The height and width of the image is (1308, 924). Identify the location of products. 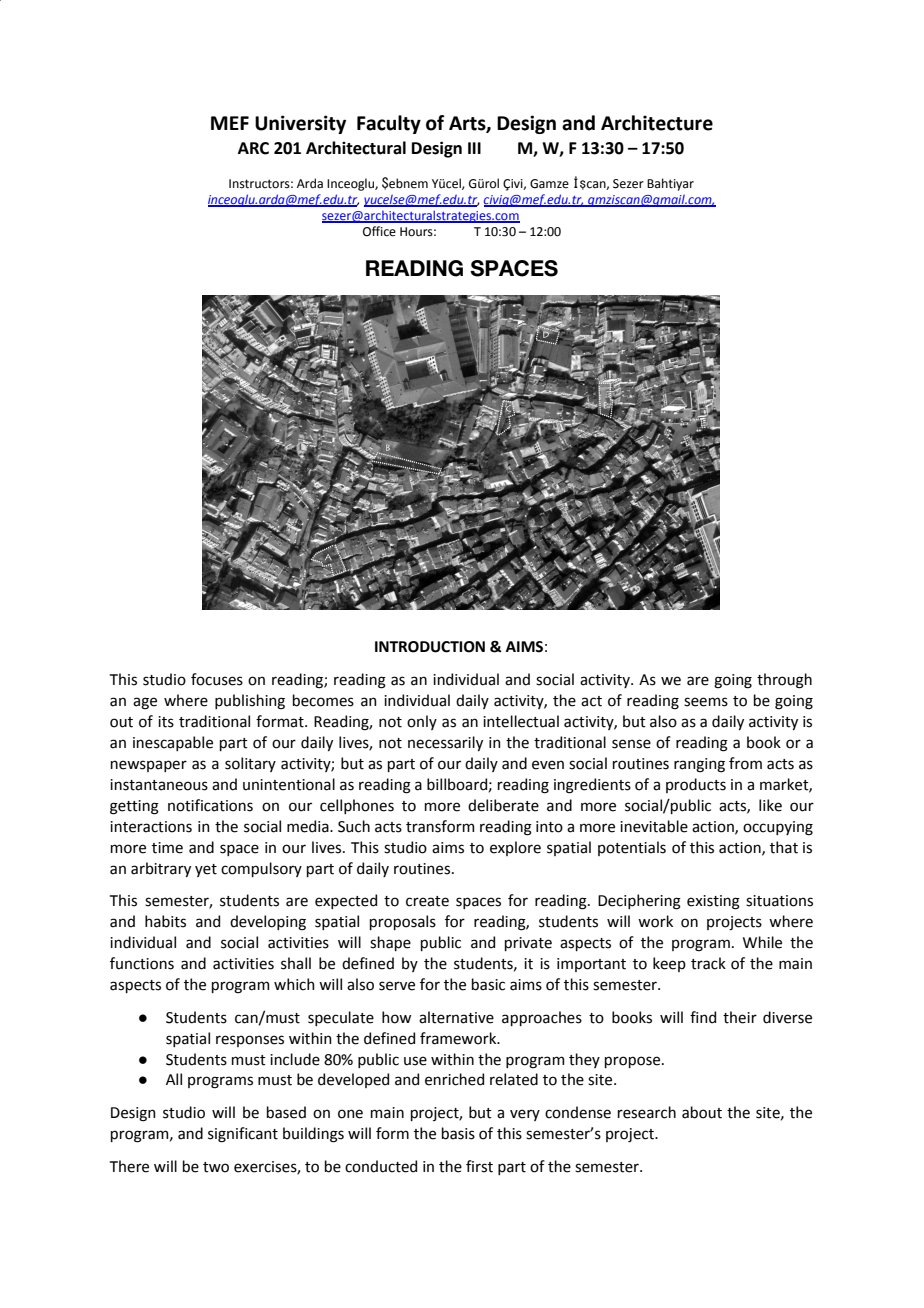
(696, 785).
